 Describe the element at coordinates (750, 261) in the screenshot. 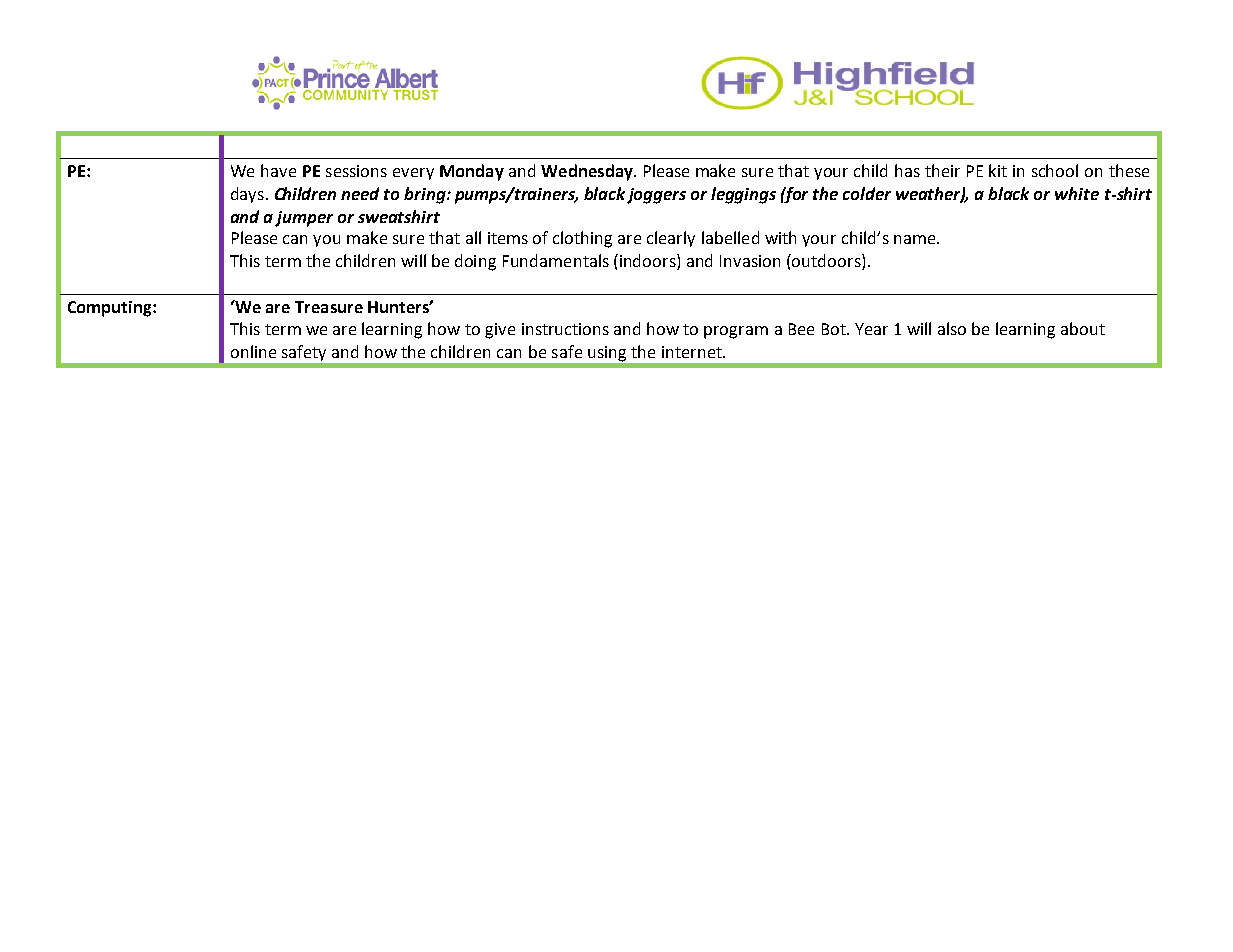

I see `Invasion` at that location.
